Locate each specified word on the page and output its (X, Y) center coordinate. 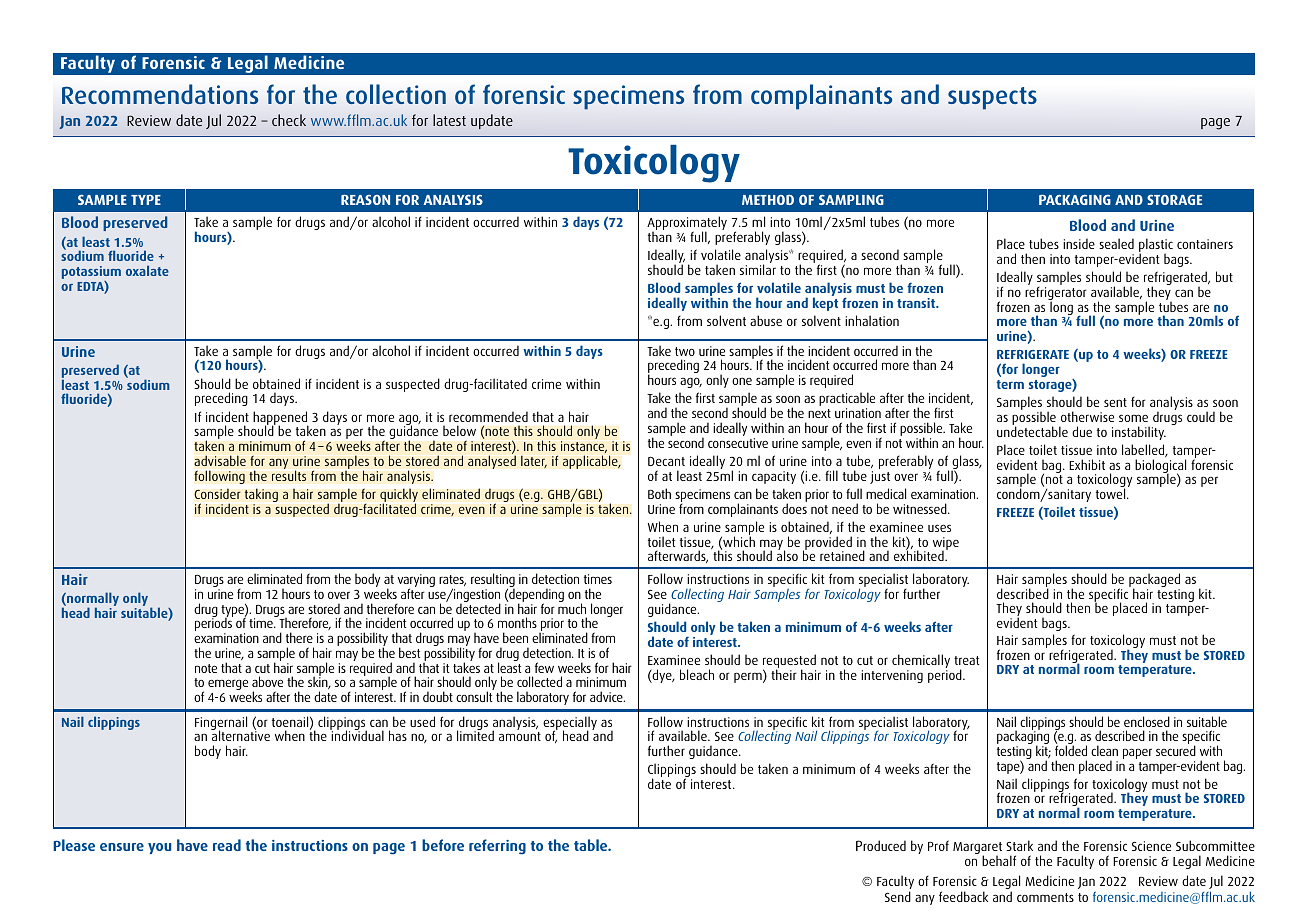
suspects (992, 98)
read (227, 845)
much (572, 607)
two (685, 351)
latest (449, 120)
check (289, 120)
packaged (1154, 581)
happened (281, 419)
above (267, 681)
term (1010, 384)
